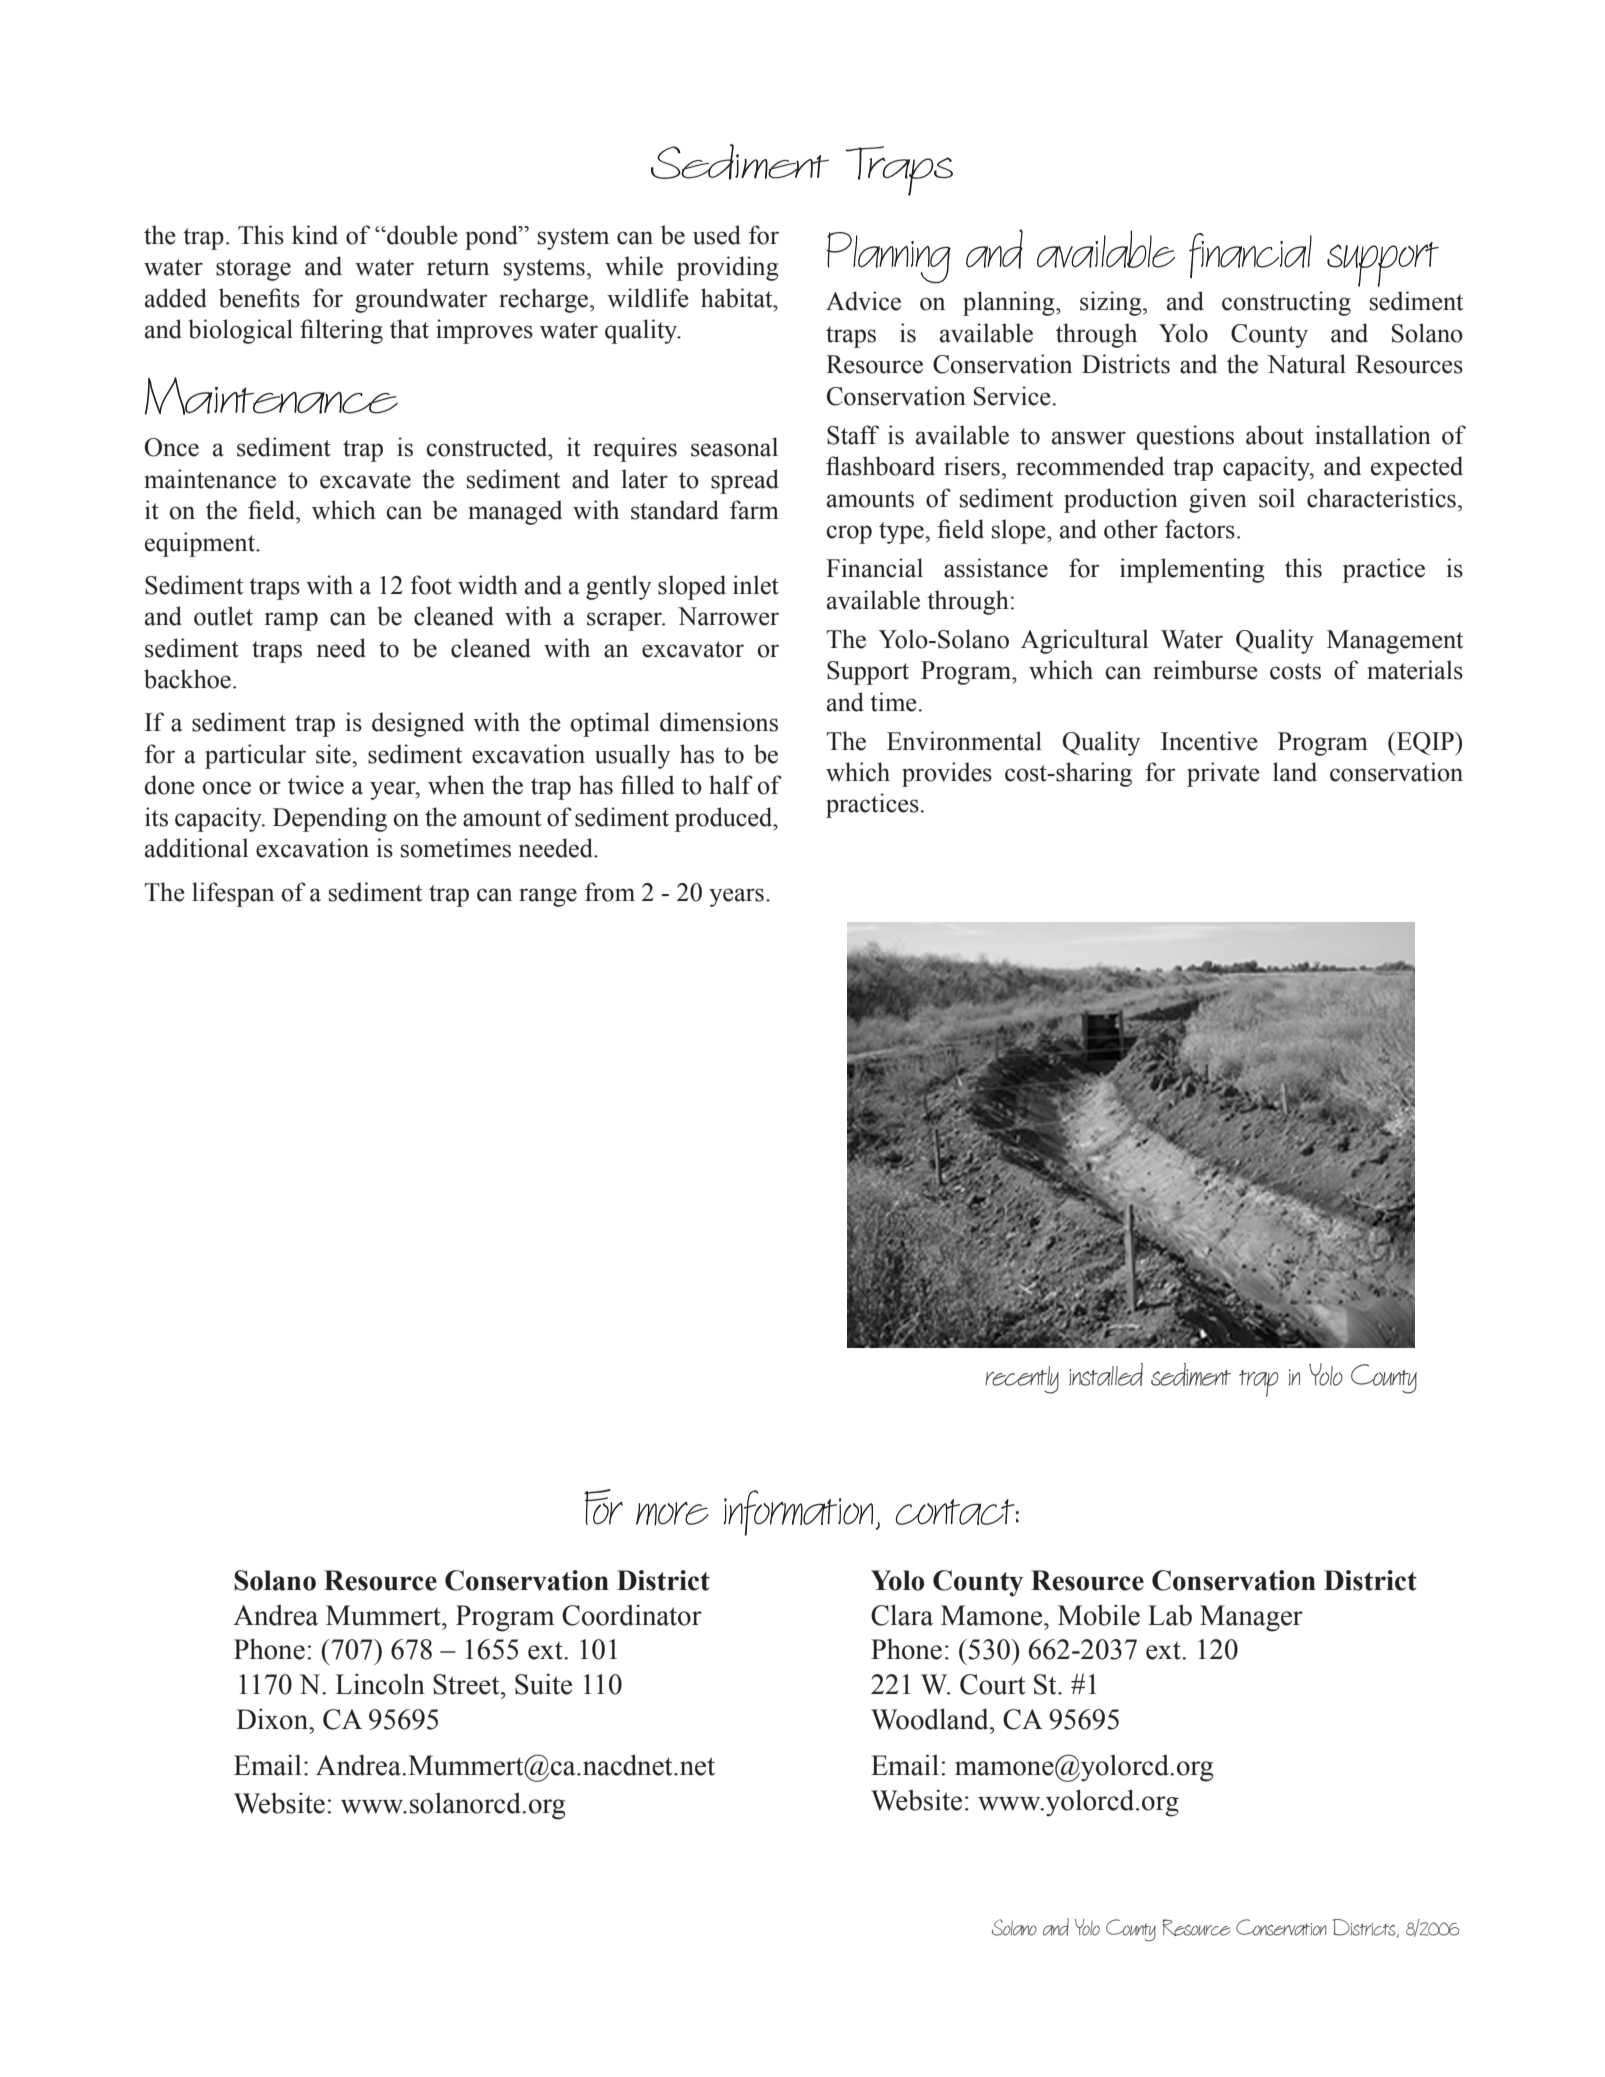 This screenshot has width=1605, height=2077. Describe the element at coordinates (738, 298) in the screenshot. I see `habitat` at that location.
